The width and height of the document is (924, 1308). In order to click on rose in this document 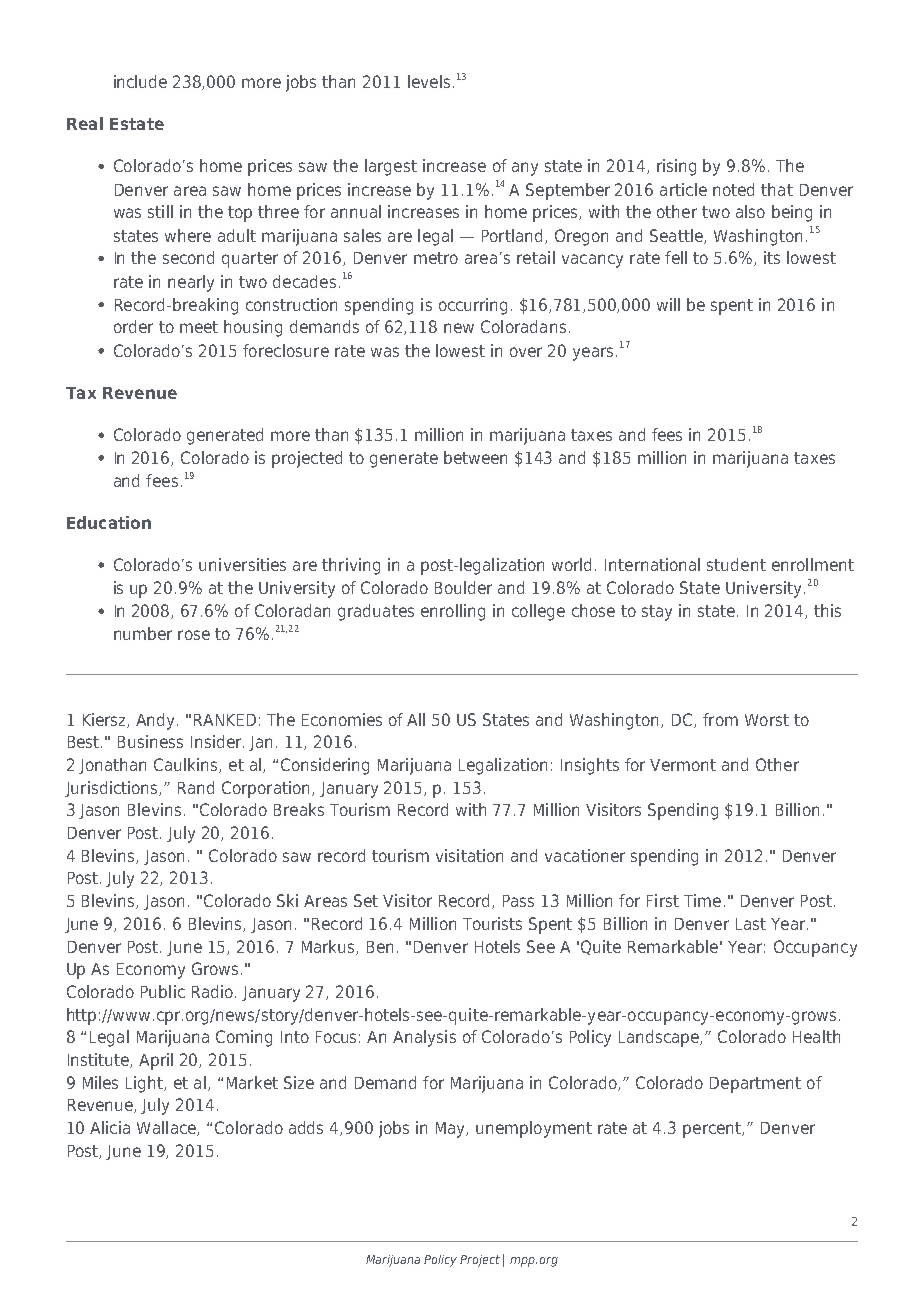, I will do `click(194, 635)`.
